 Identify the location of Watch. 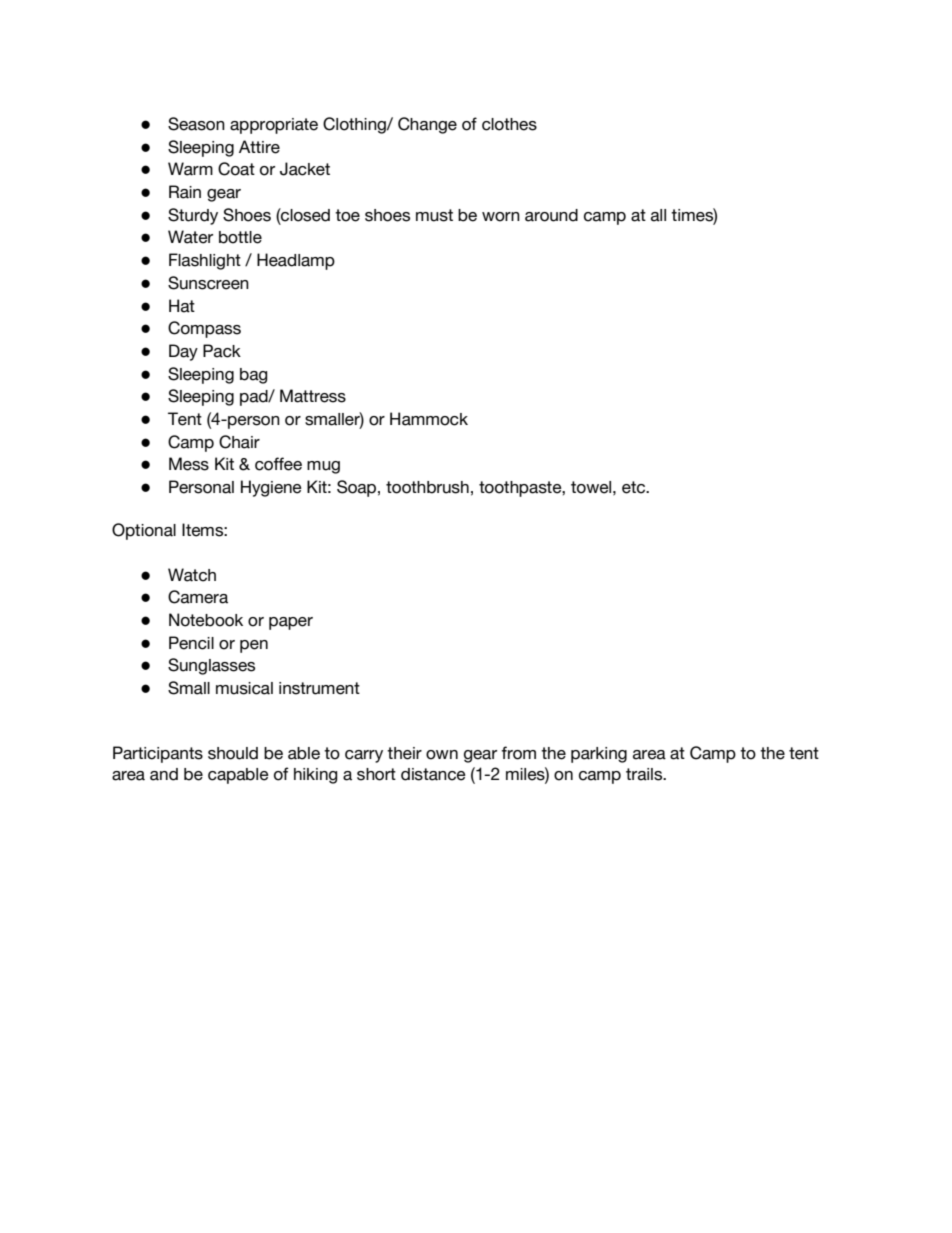
(192, 575).
